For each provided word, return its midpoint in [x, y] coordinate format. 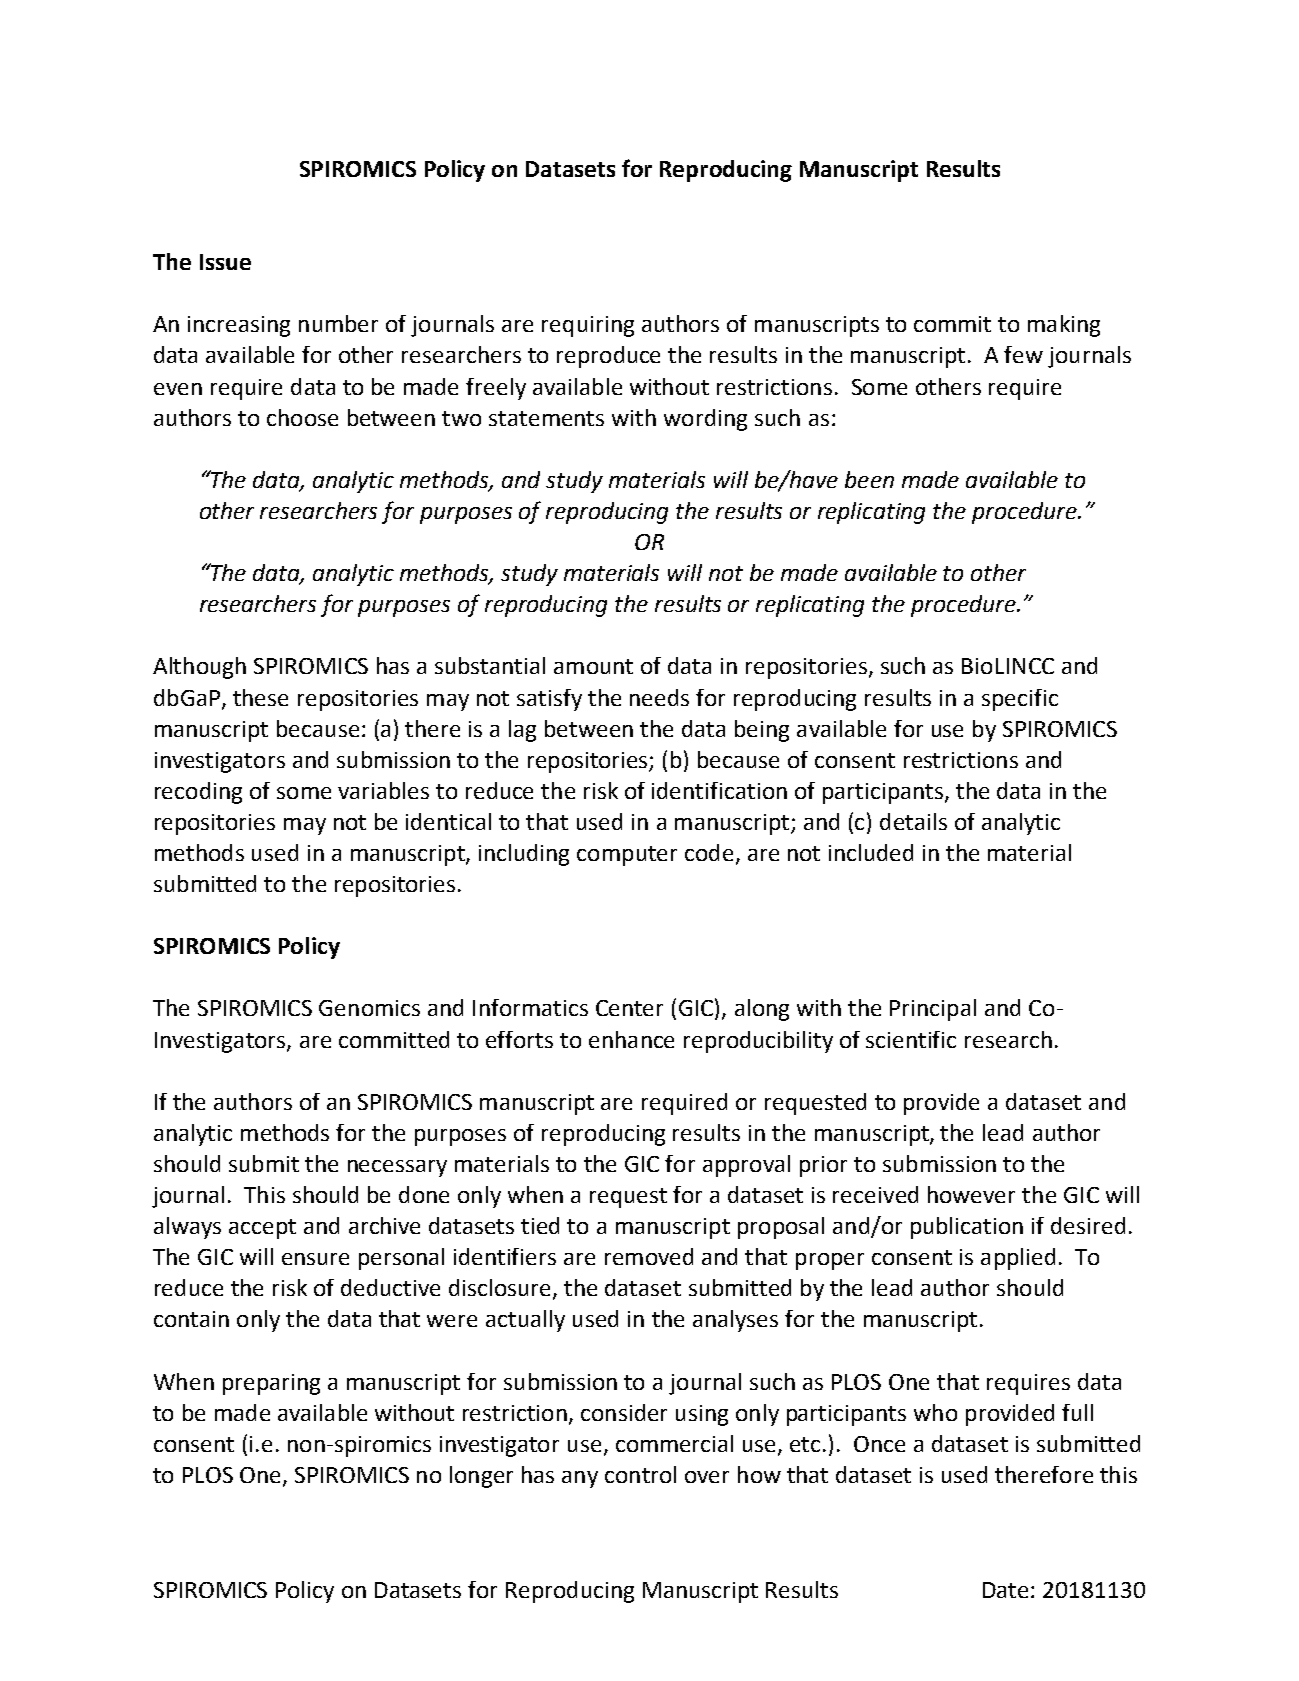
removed [649, 1256]
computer [627, 856]
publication [967, 1228]
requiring [588, 326]
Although [199, 668]
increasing [239, 326]
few [1023, 354]
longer [481, 1477]
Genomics [369, 1008]
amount [593, 666]
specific [1020, 700]
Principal [933, 1010]
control [640, 1474]
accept [262, 1229]
